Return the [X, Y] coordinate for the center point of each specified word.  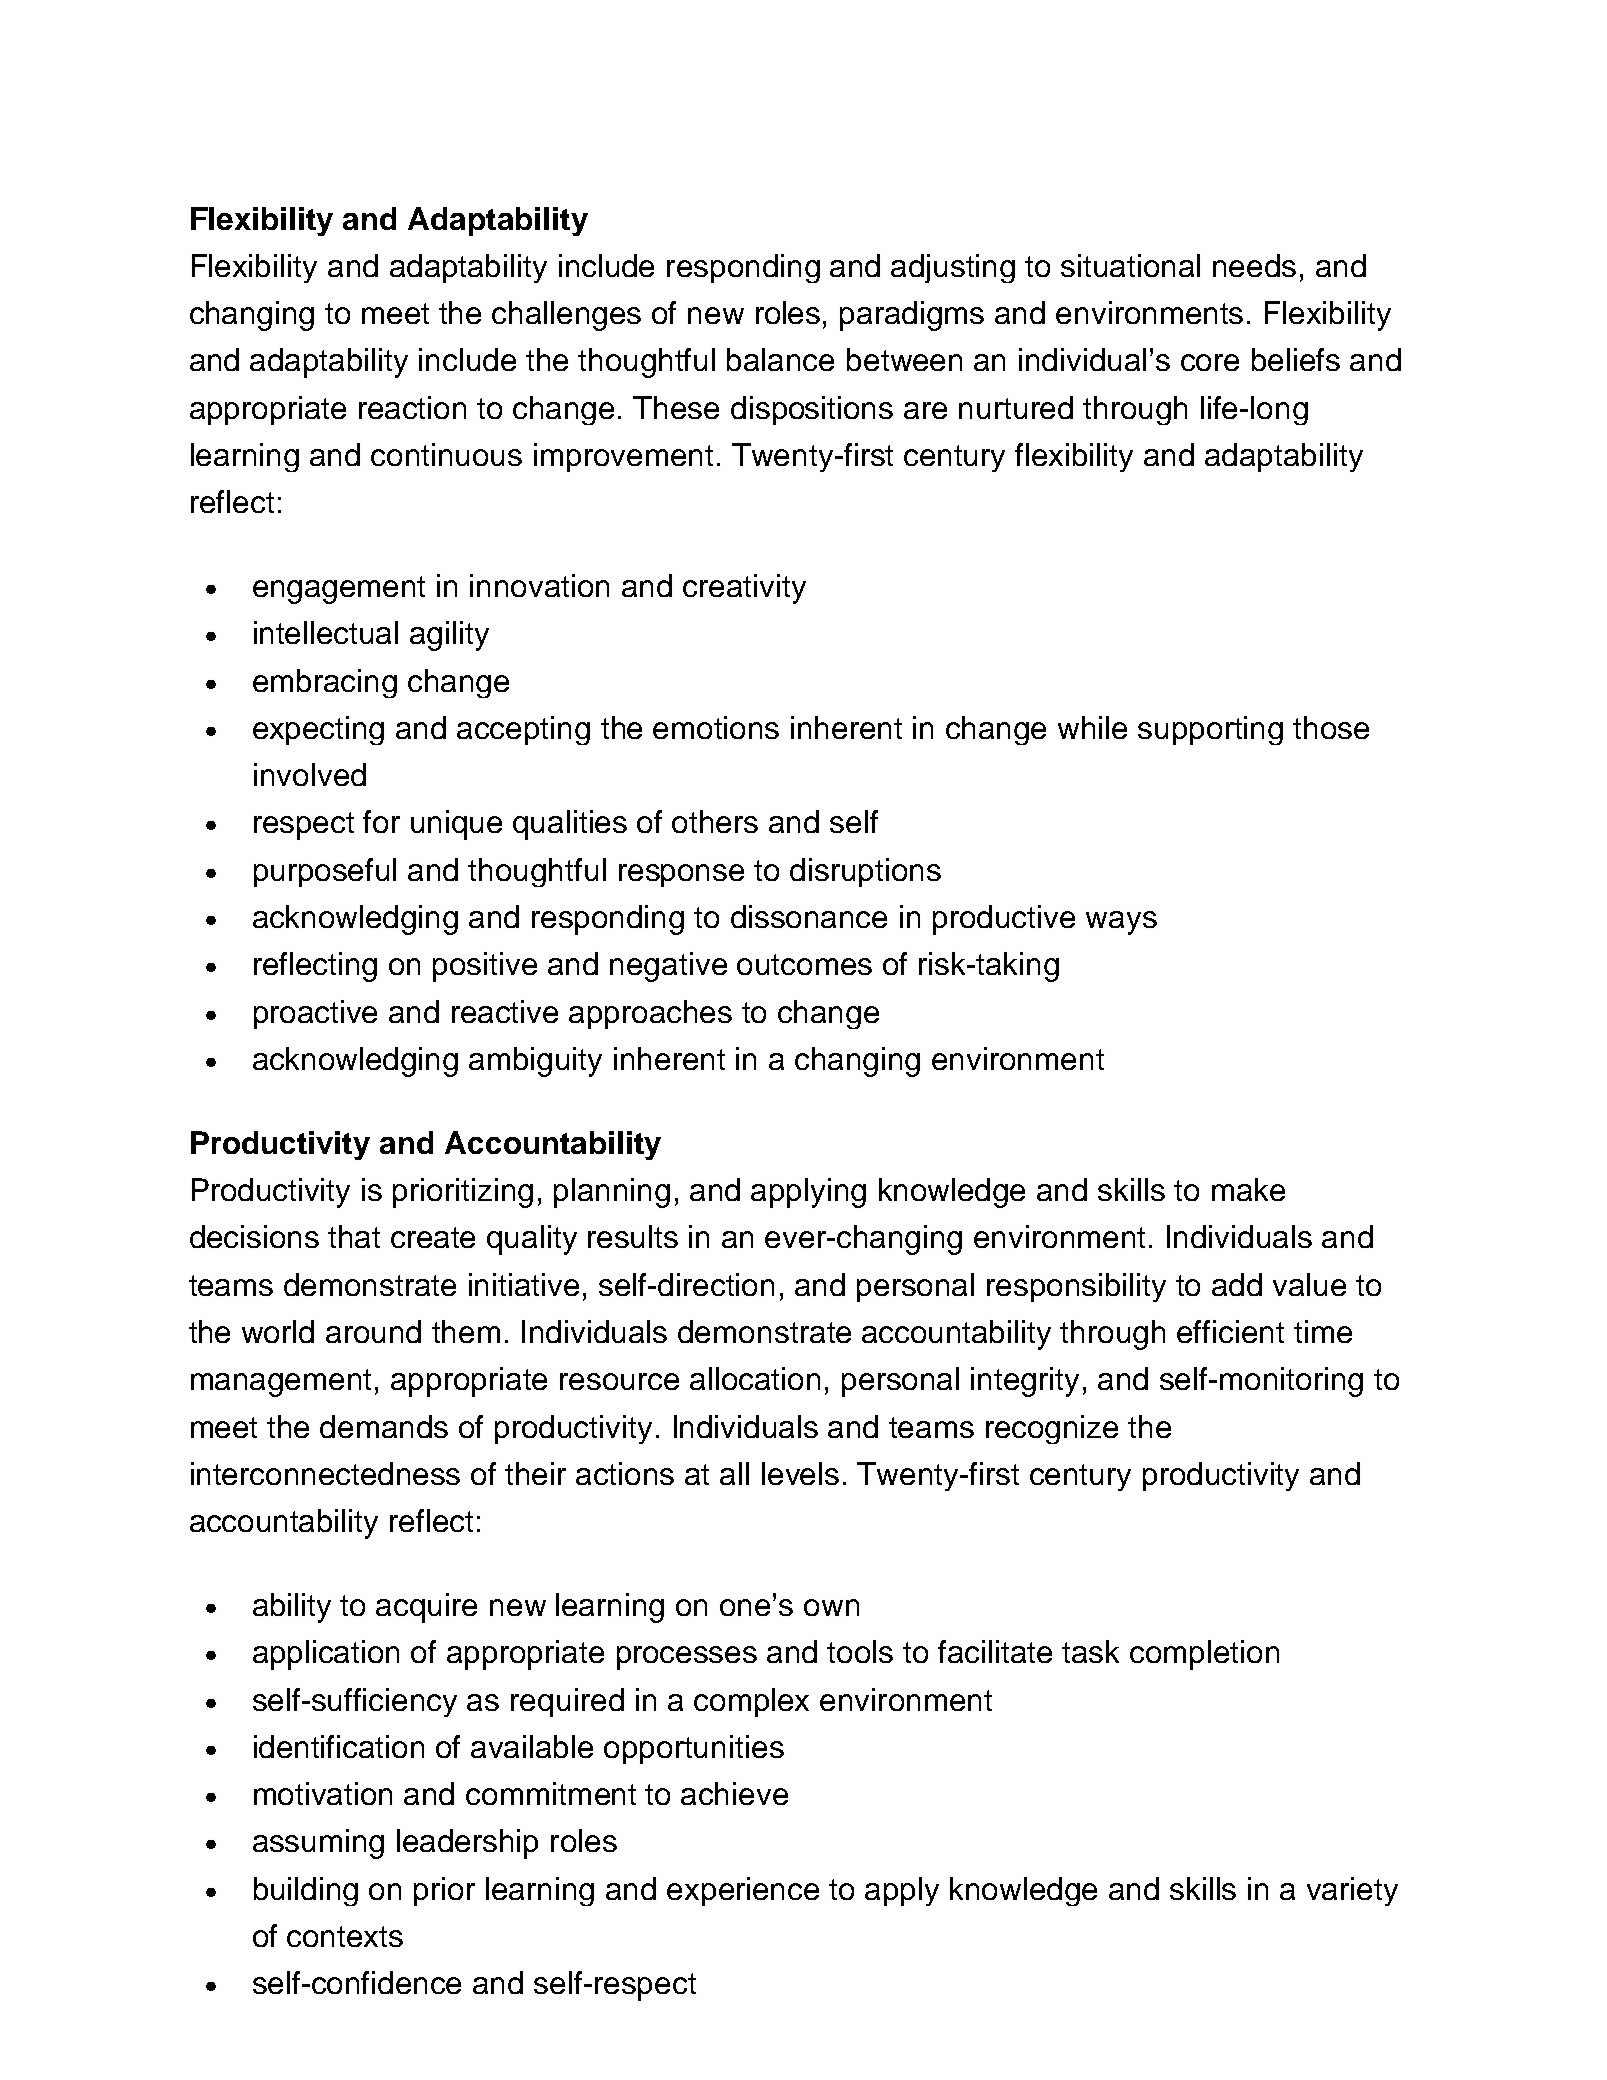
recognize [1052, 1429]
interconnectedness [325, 1473]
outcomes [804, 964]
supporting [1210, 730]
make [1248, 1189]
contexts [345, 1936]
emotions [716, 727]
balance [780, 359]
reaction [412, 407]
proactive [315, 1014]
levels [800, 1473]
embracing [325, 683]
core [1210, 362]
